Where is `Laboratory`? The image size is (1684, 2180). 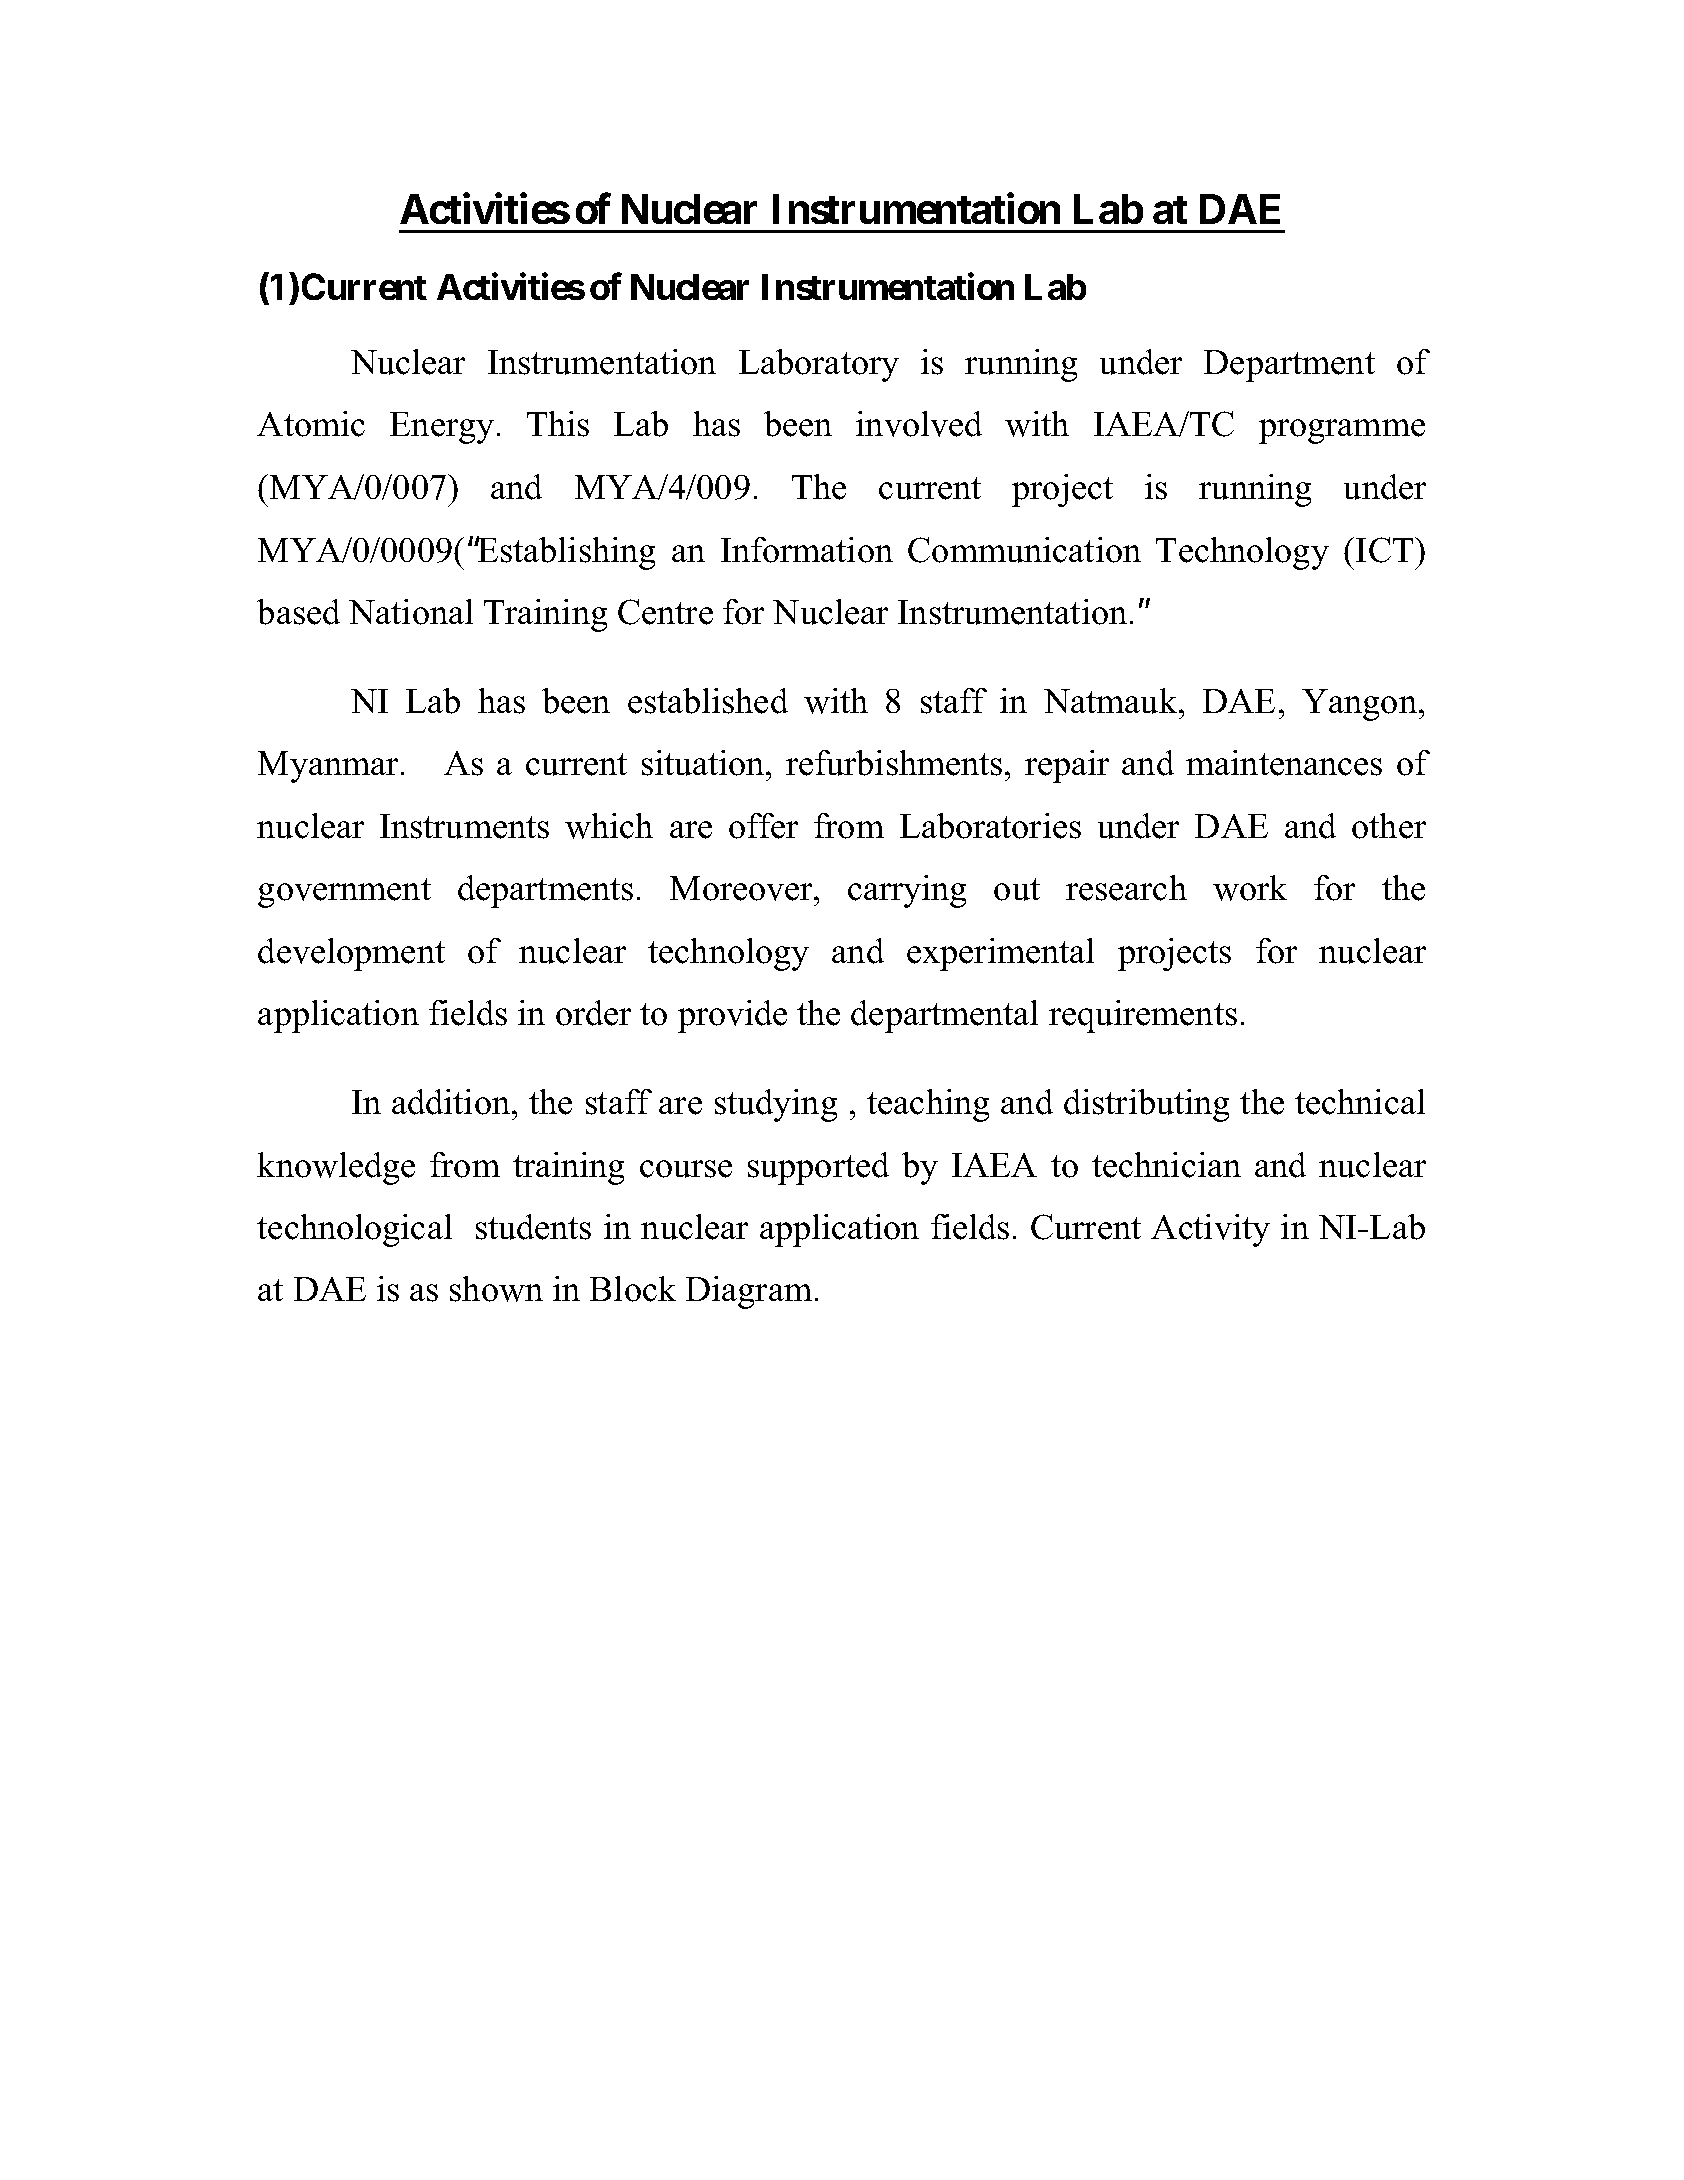 Laboratory is located at coordinates (819, 365).
